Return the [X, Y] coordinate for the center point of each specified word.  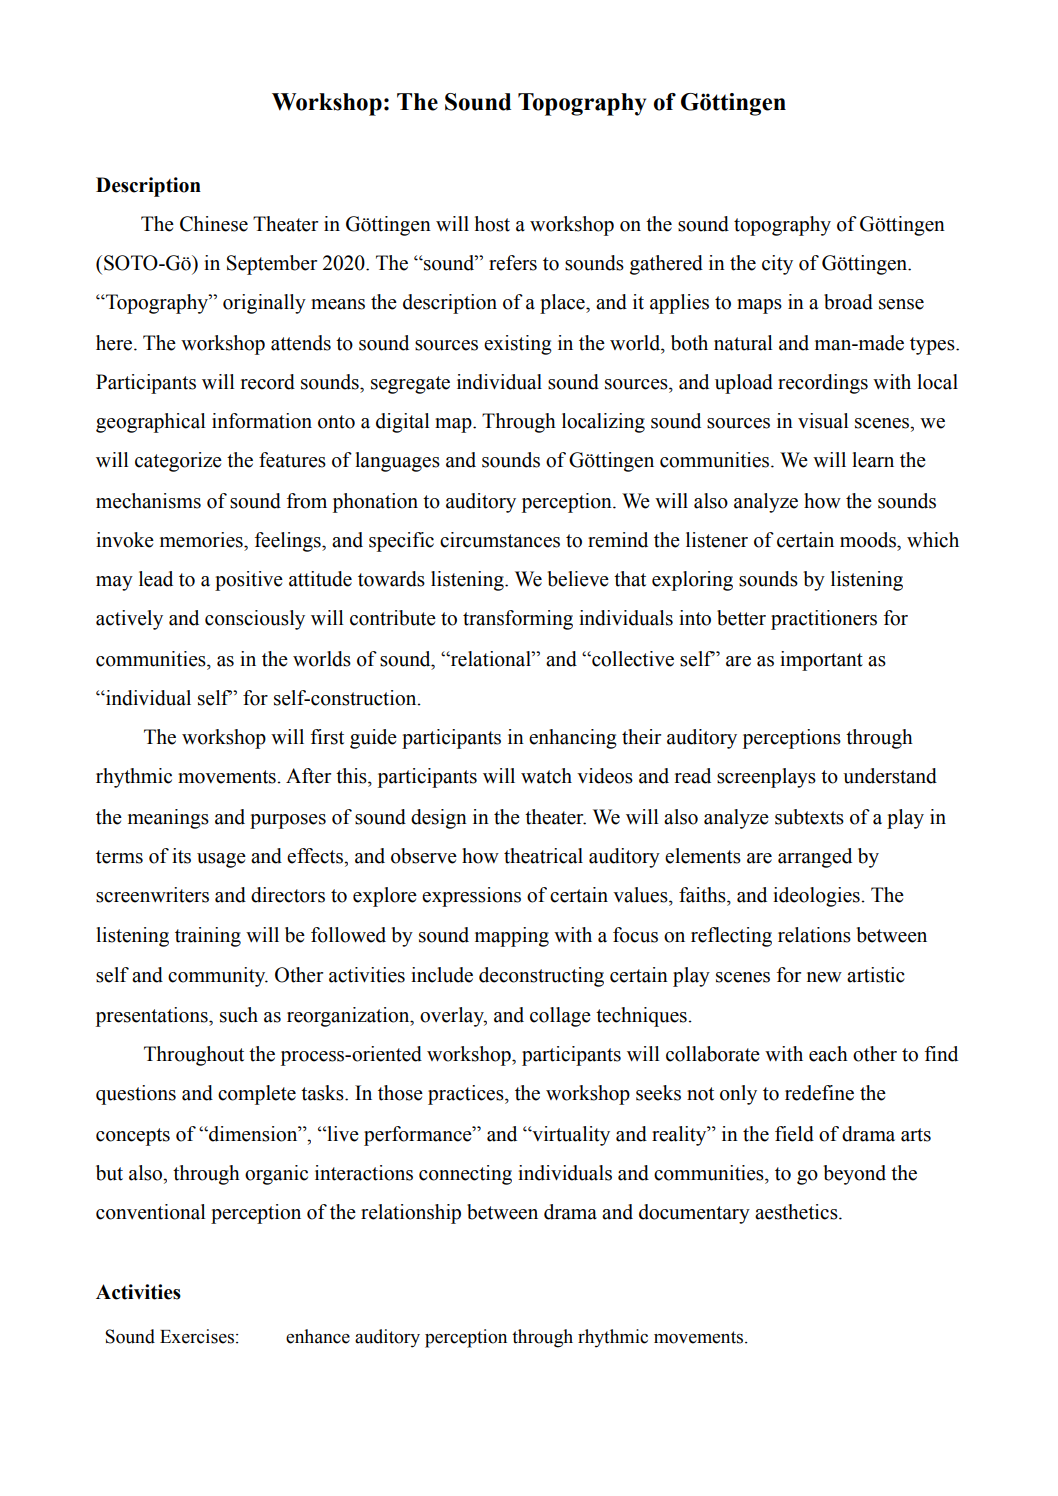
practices [467, 1095]
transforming [518, 620]
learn [873, 460]
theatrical [543, 856]
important [821, 661]
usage [221, 860]
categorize [178, 462]
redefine [819, 1093]
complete [257, 1095]
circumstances [500, 540]
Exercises [197, 1336]
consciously [255, 620]
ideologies [816, 897]
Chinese [214, 224]
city [777, 265]
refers [513, 263]
